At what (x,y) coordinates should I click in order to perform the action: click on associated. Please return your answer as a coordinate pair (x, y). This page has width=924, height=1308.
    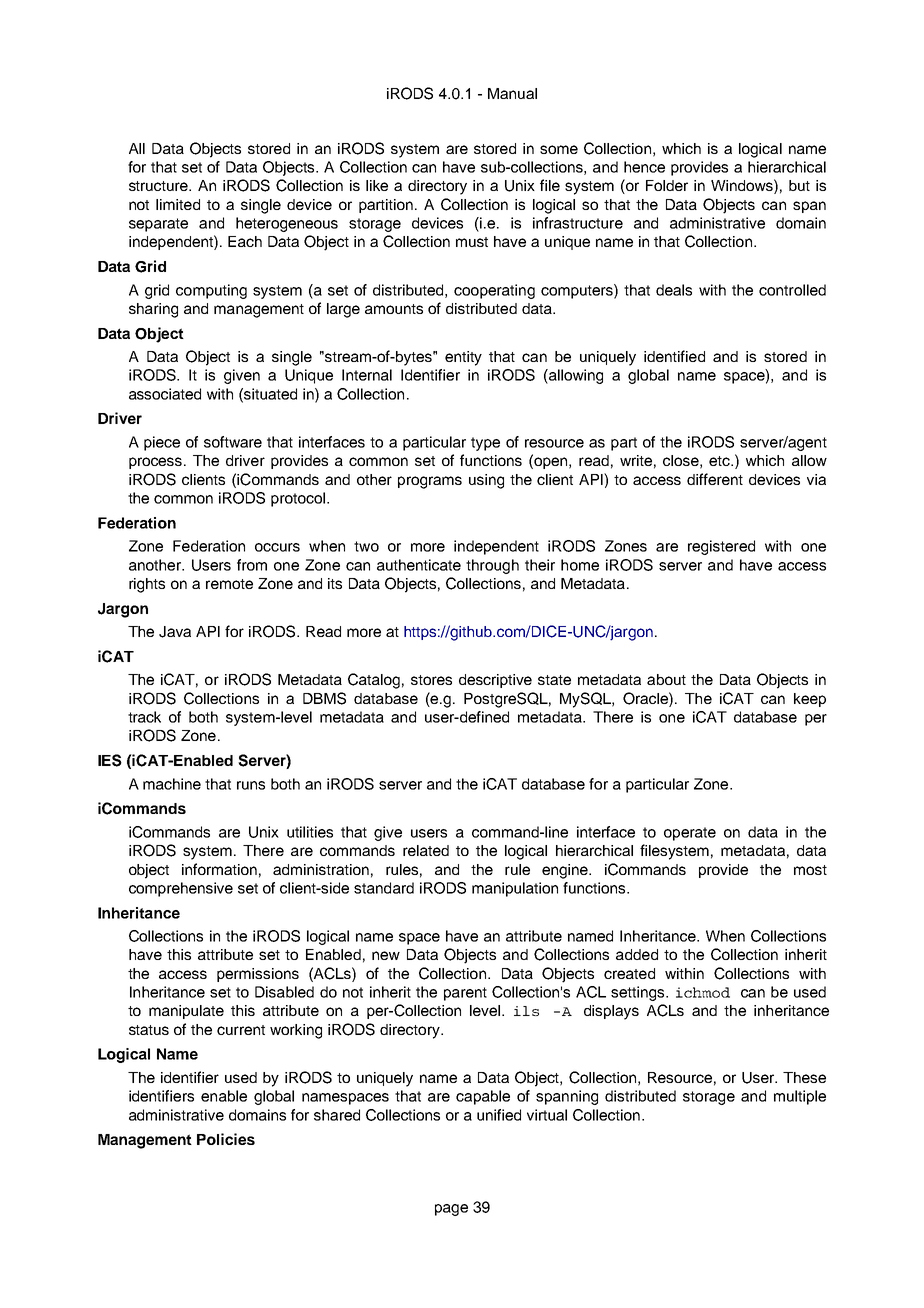
    Looking at the image, I should click on (165, 394).
